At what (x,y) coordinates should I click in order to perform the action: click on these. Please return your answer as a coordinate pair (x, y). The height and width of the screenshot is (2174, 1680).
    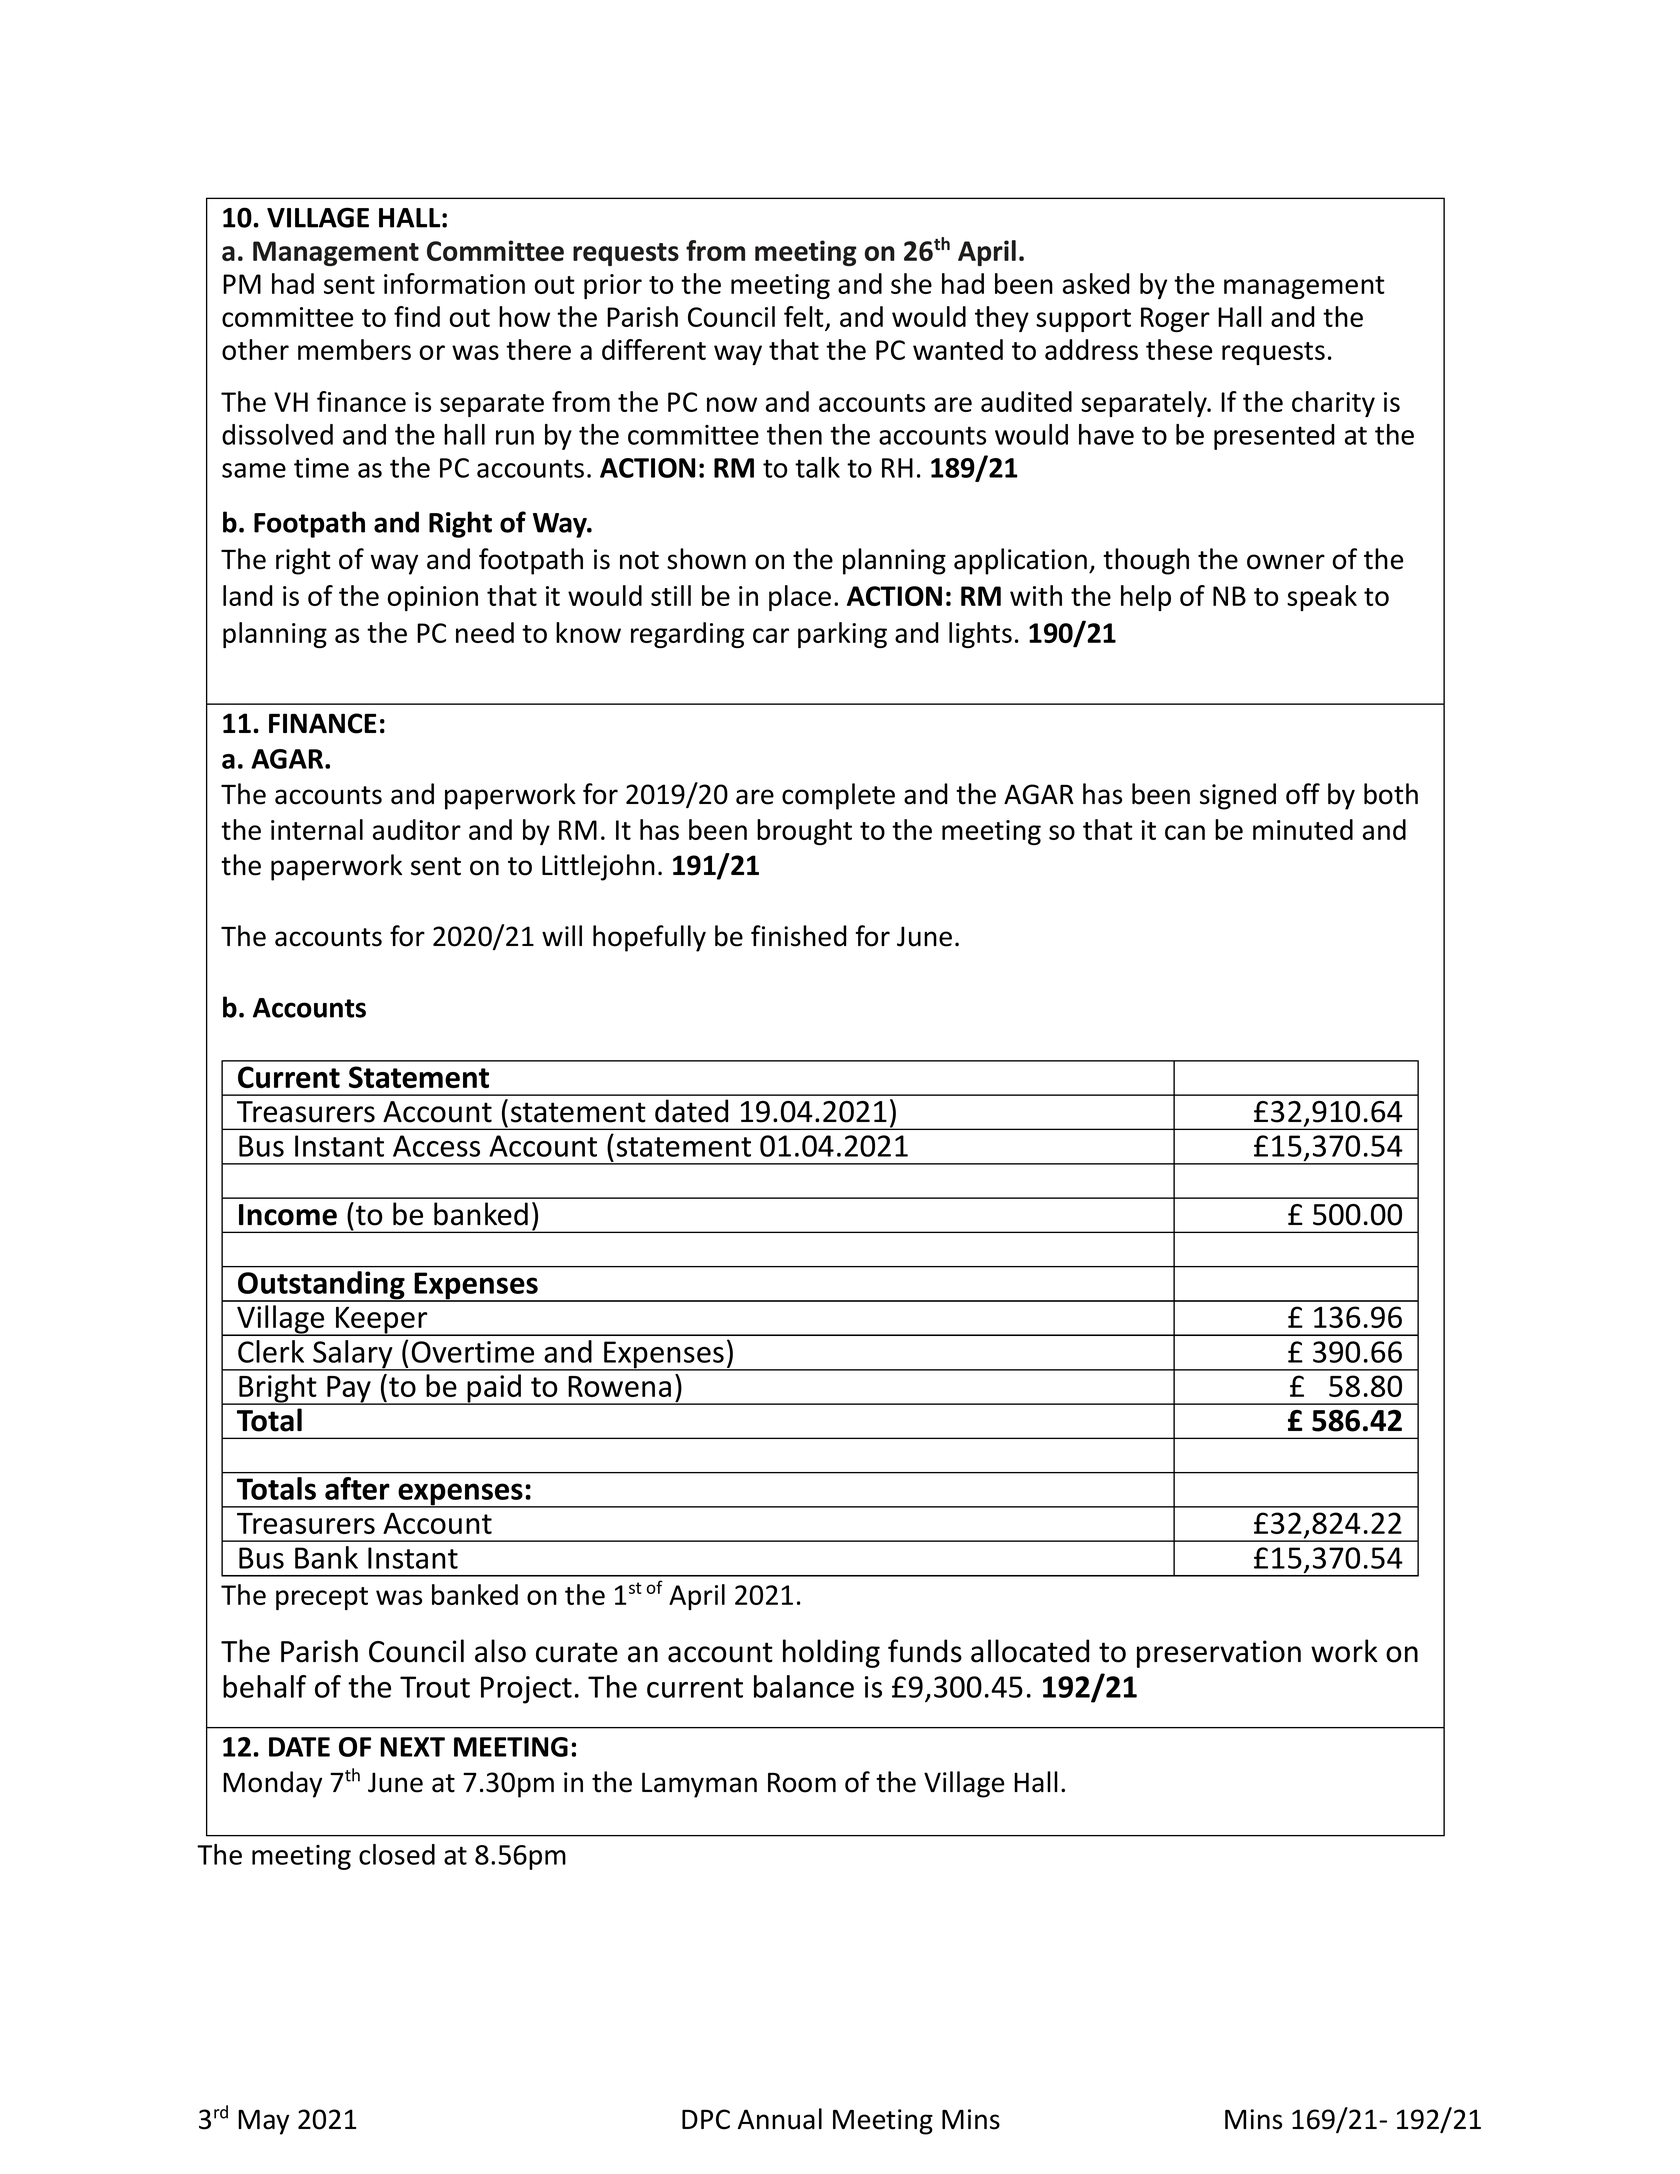
    Looking at the image, I should click on (1179, 349).
